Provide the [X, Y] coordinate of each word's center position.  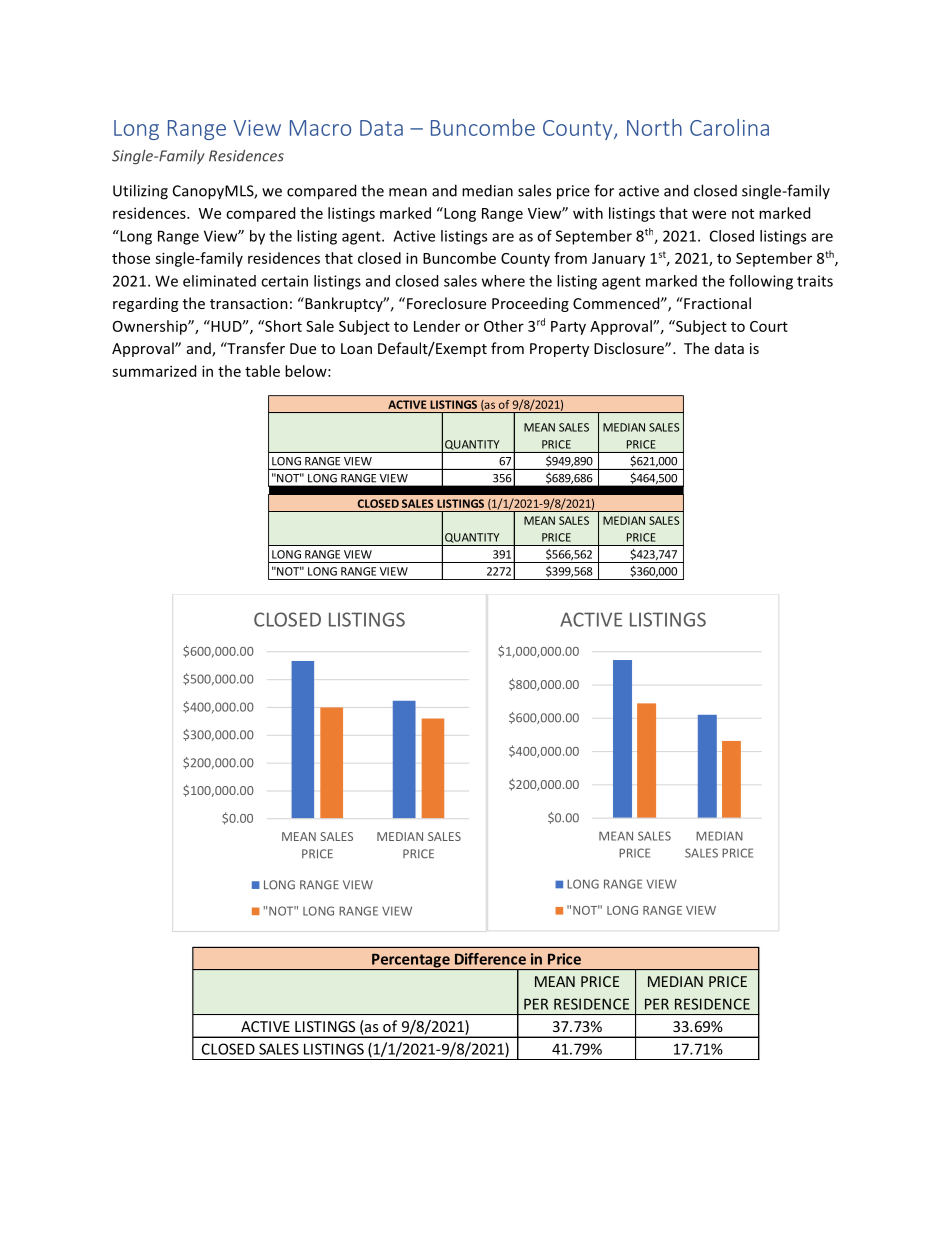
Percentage [411, 961]
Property [559, 350]
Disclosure [630, 348]
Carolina [729, 127]
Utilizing [140, 192]
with [588, 213]
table [262, 371]
